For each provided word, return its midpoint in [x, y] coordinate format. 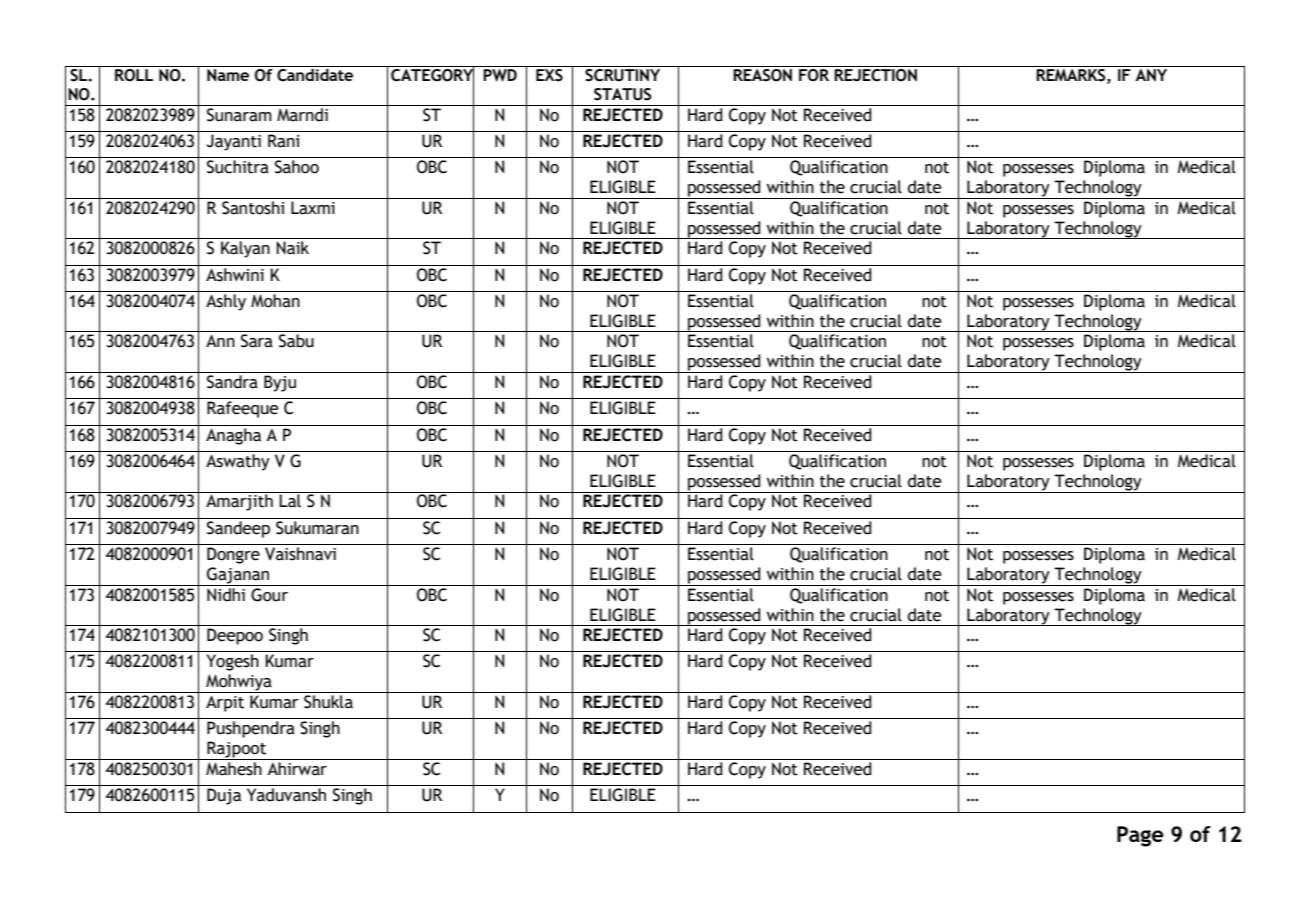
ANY [1151, 75]
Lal [290, 500]
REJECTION [875, 75]
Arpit [225, 704]
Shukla [328, 702]
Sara [257, 341]
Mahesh [234, 769]
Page [1140, 836]
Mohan [275, 301]
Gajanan [238, 576]
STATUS [622, 94]
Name [228, 75]
